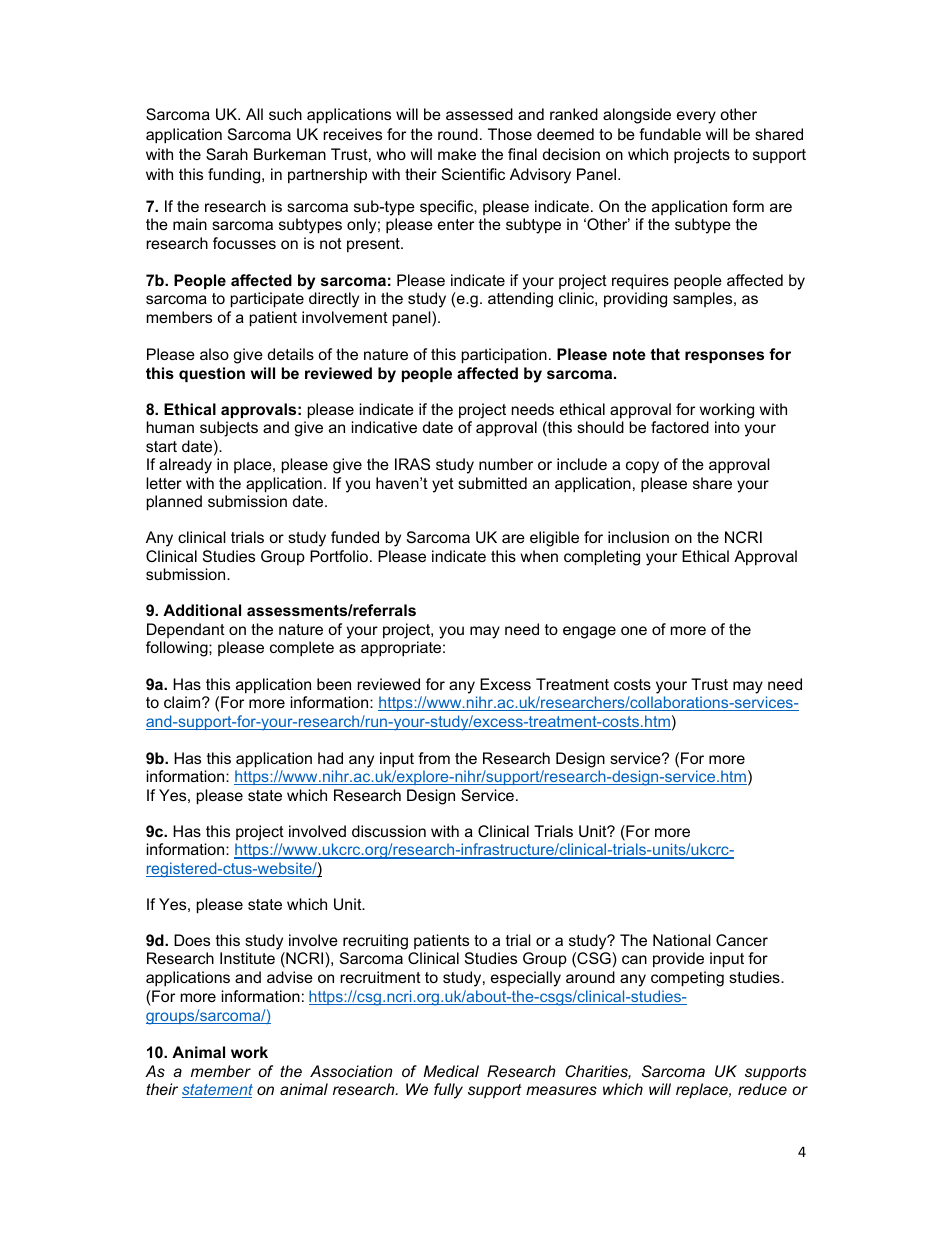 Image resolution: width=952 pixels, height=1233 pixels. What do you see at coordinates (202, 610) in the page?
I see `Additional` at bounding box center [202, 610].
